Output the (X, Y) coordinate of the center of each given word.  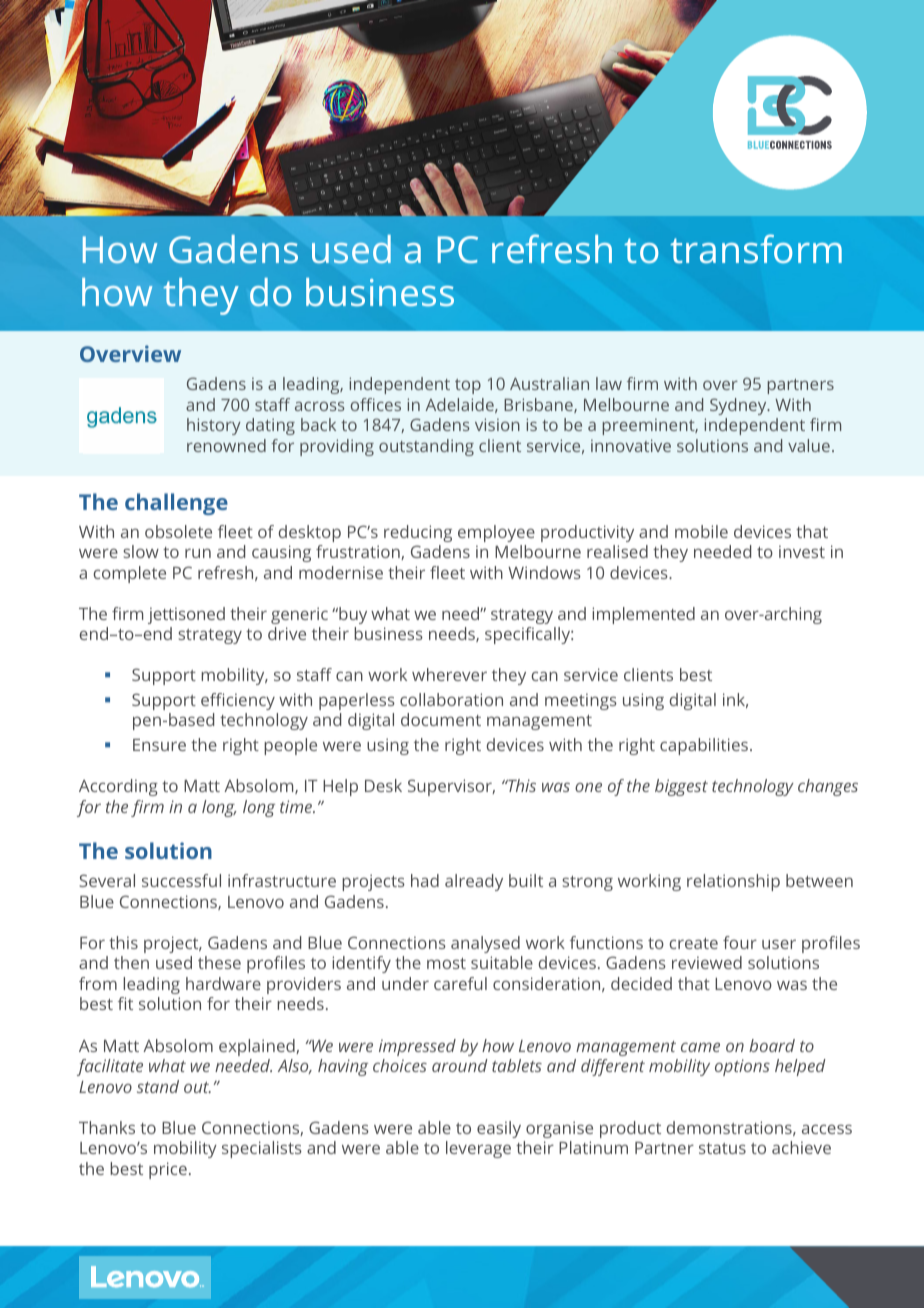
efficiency (238, 701)
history (214, 426)
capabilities (704, 746)
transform (756, 248)
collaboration (451, 699)
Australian (549, 383)
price (168, 1170)
